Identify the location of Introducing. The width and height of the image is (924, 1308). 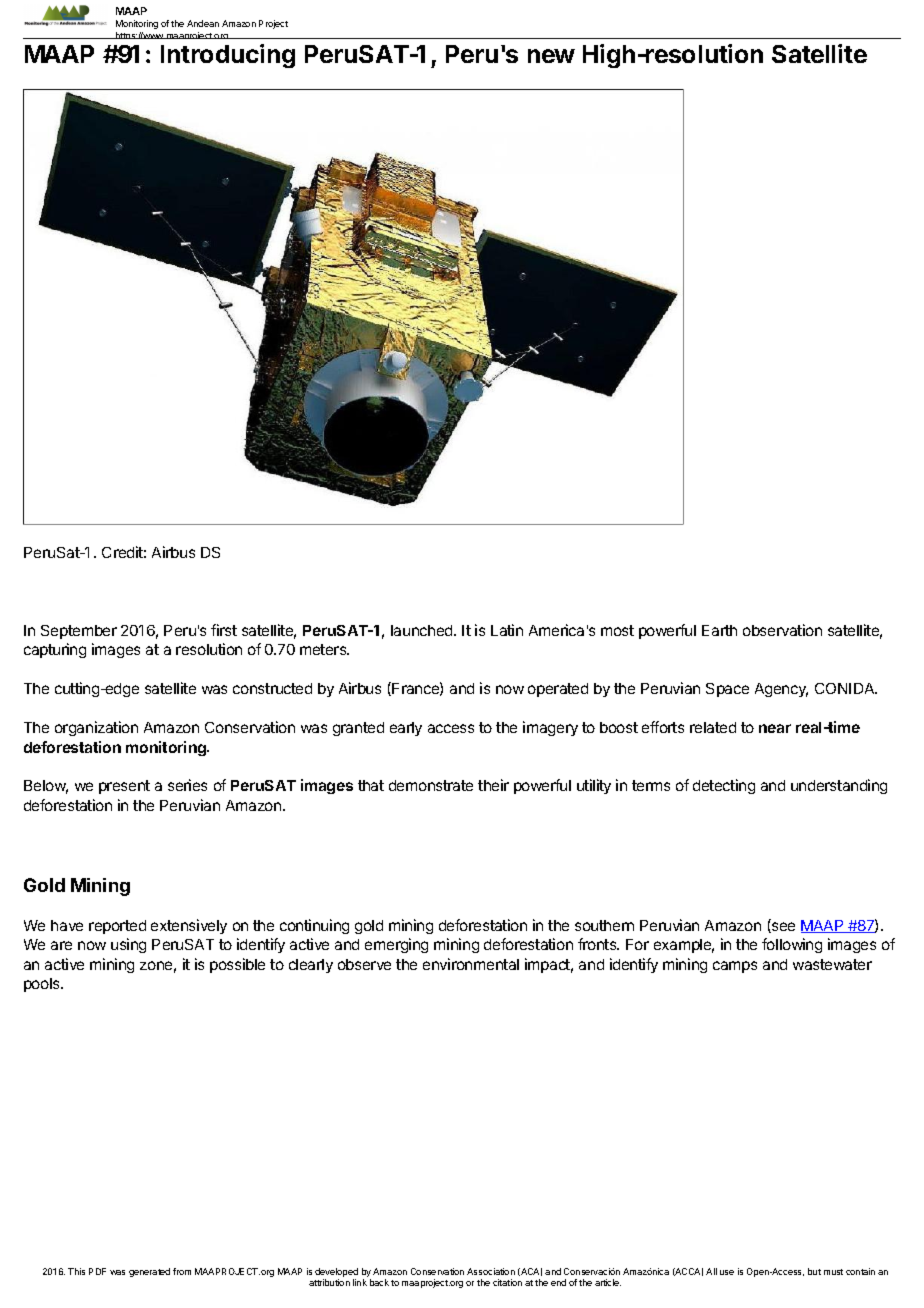
(228, 56).
